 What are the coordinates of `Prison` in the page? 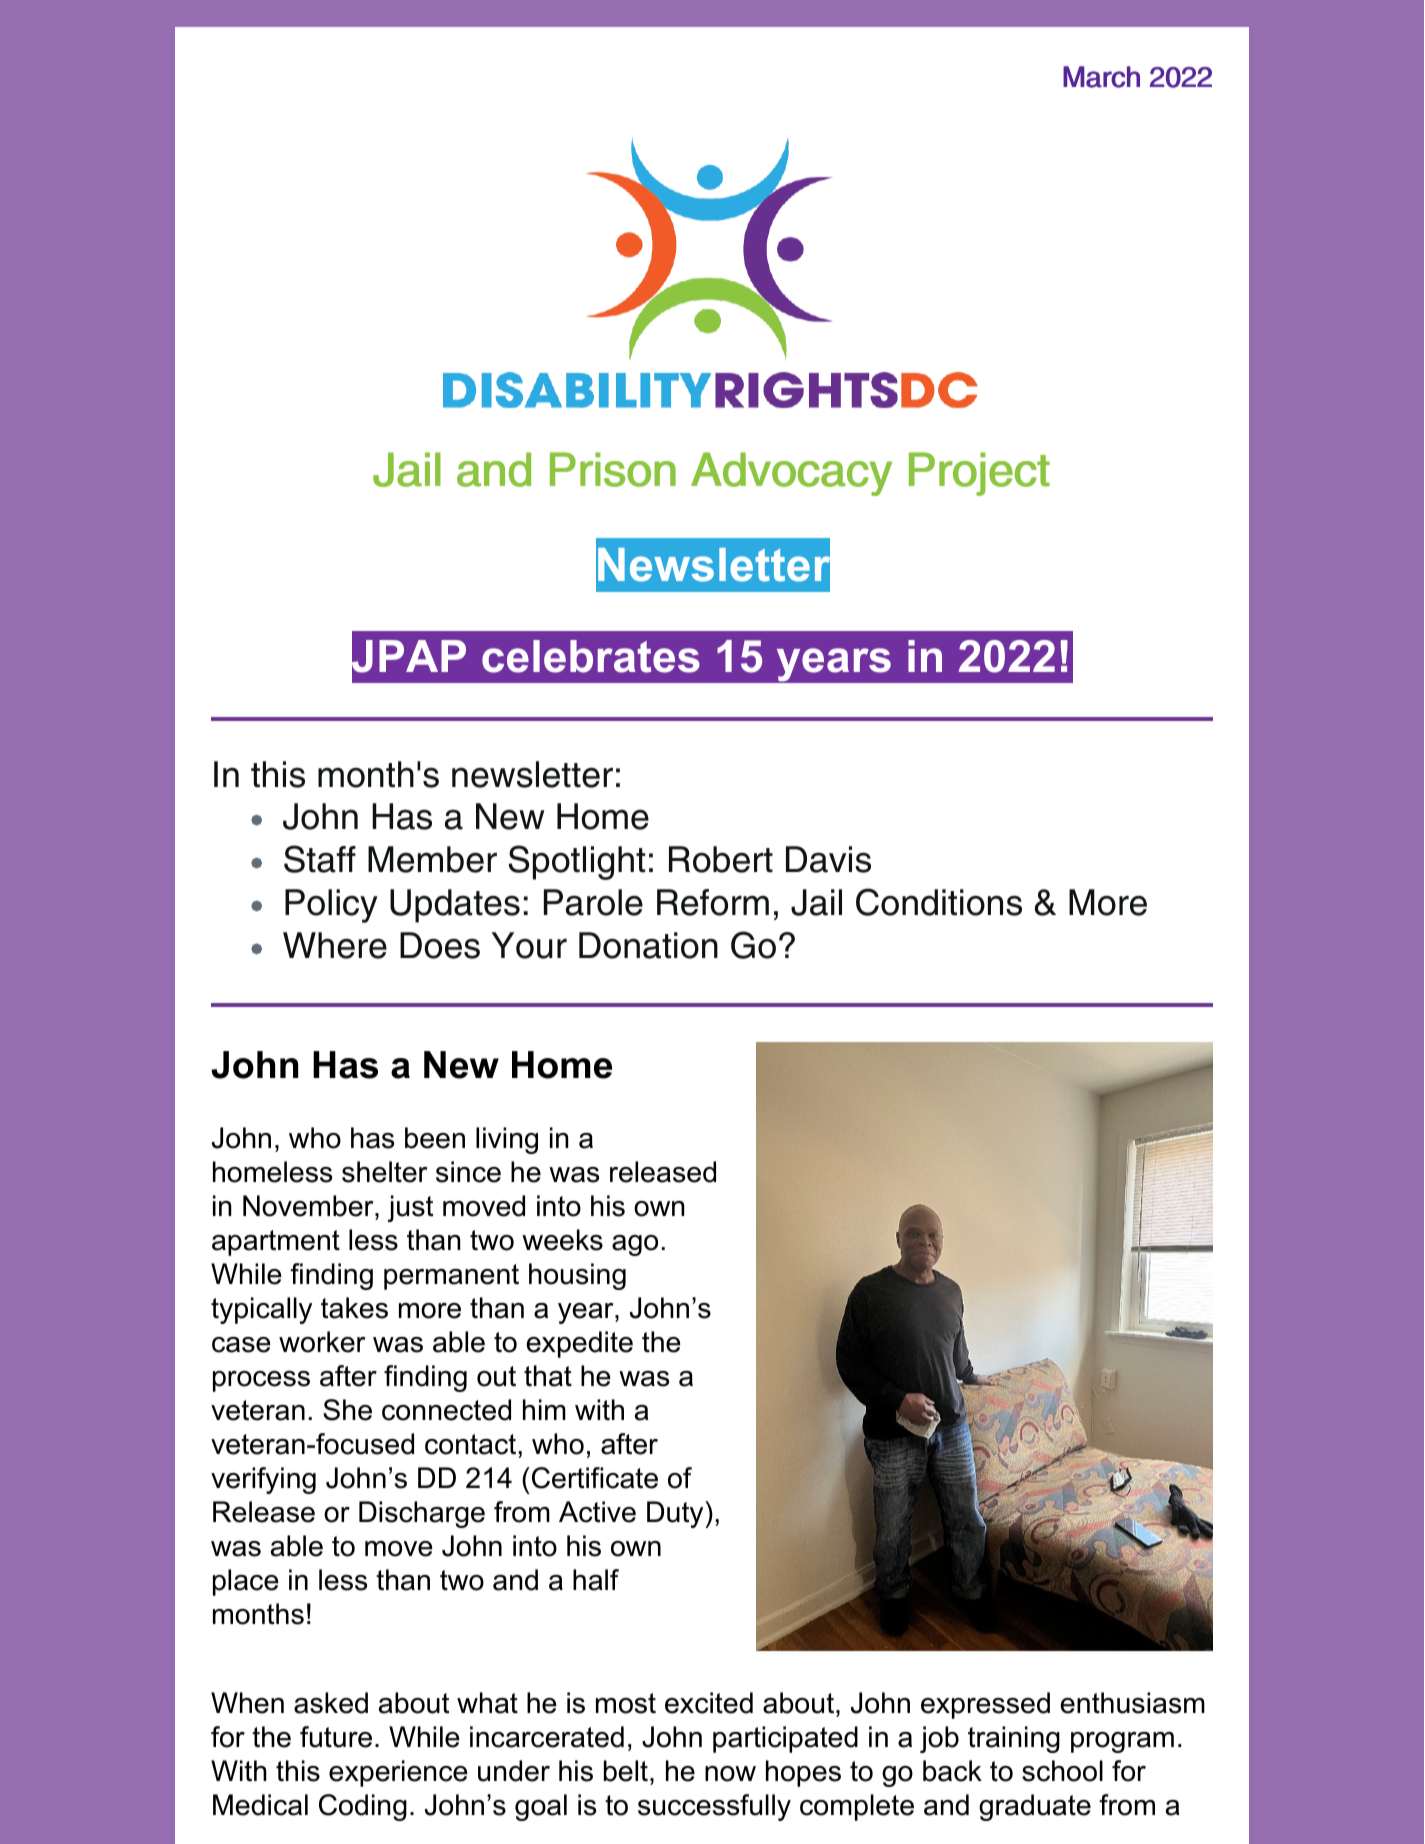 It's located at (613, 469).
